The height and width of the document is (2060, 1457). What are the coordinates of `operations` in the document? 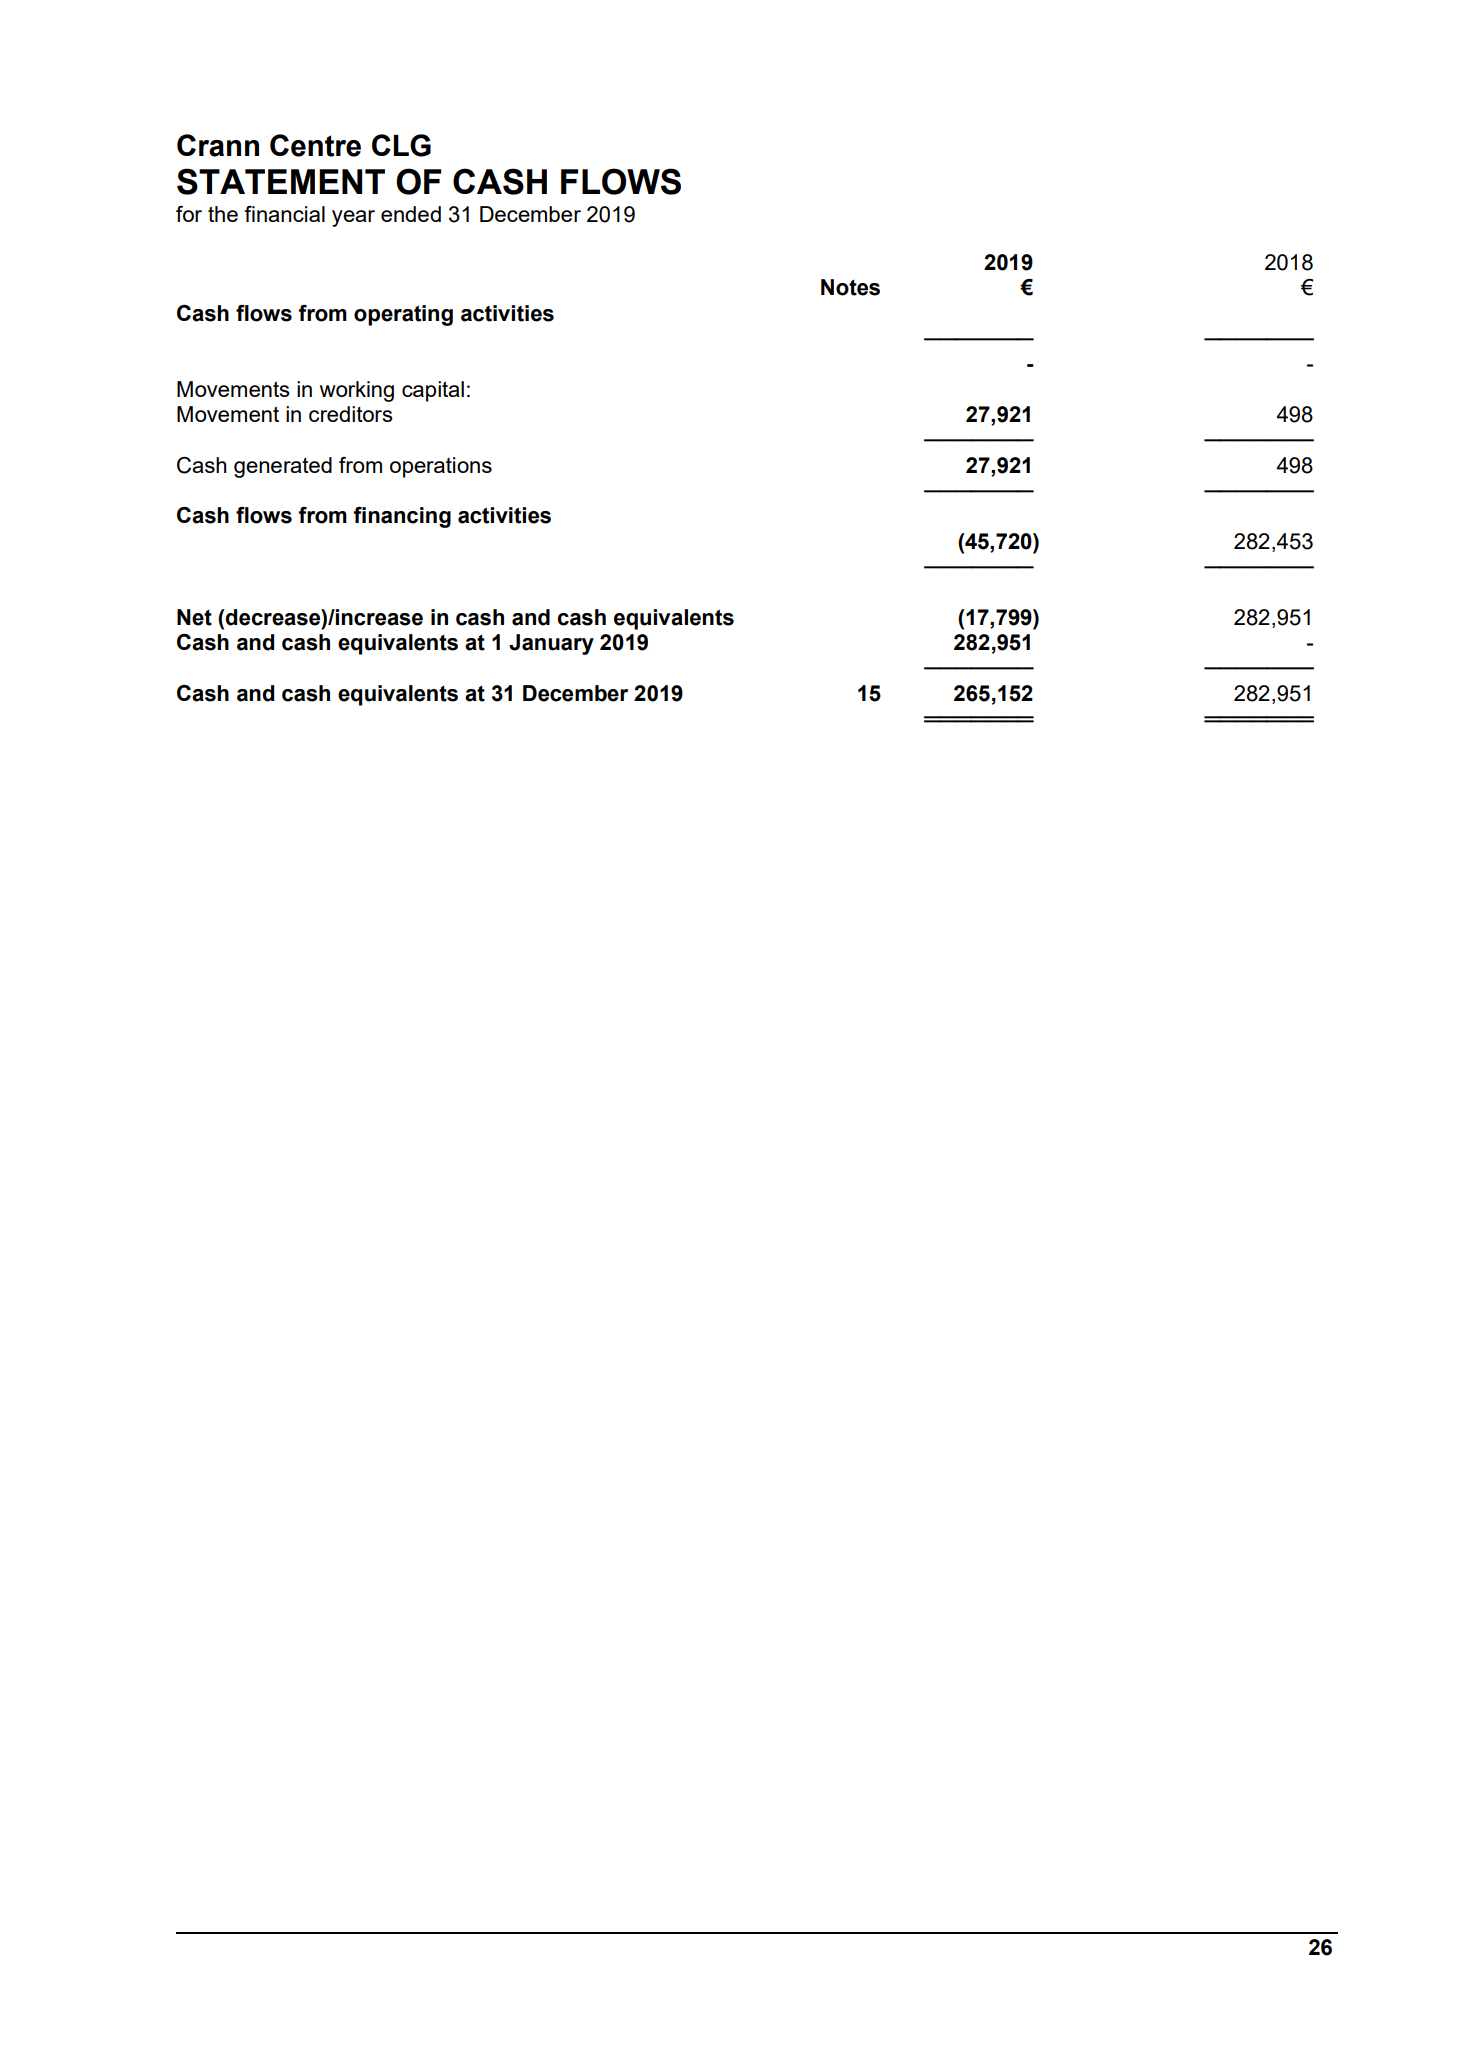 It's located at (441, 467).
